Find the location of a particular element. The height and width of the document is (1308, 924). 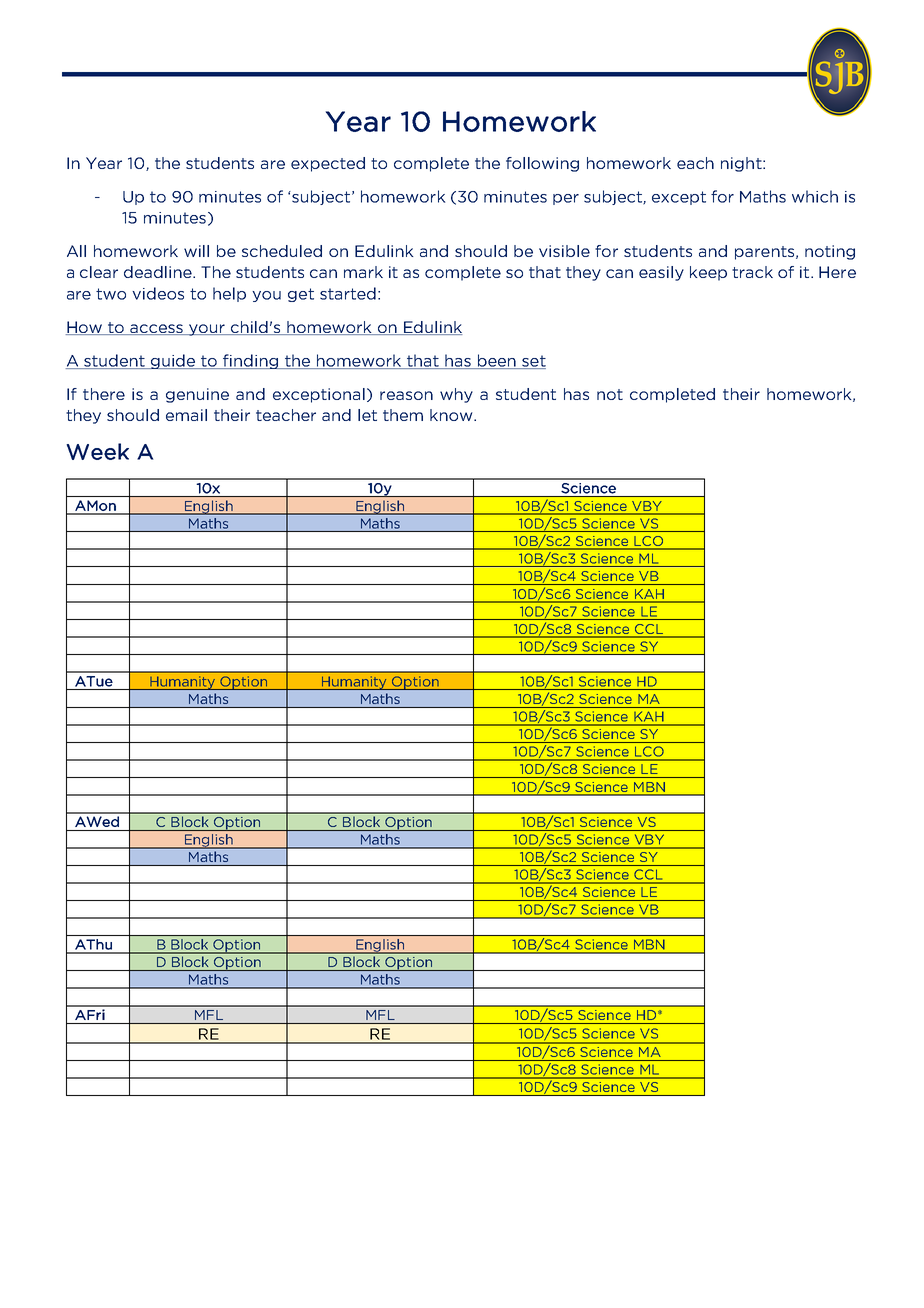

deadline is located at coordinates (159, 272).
